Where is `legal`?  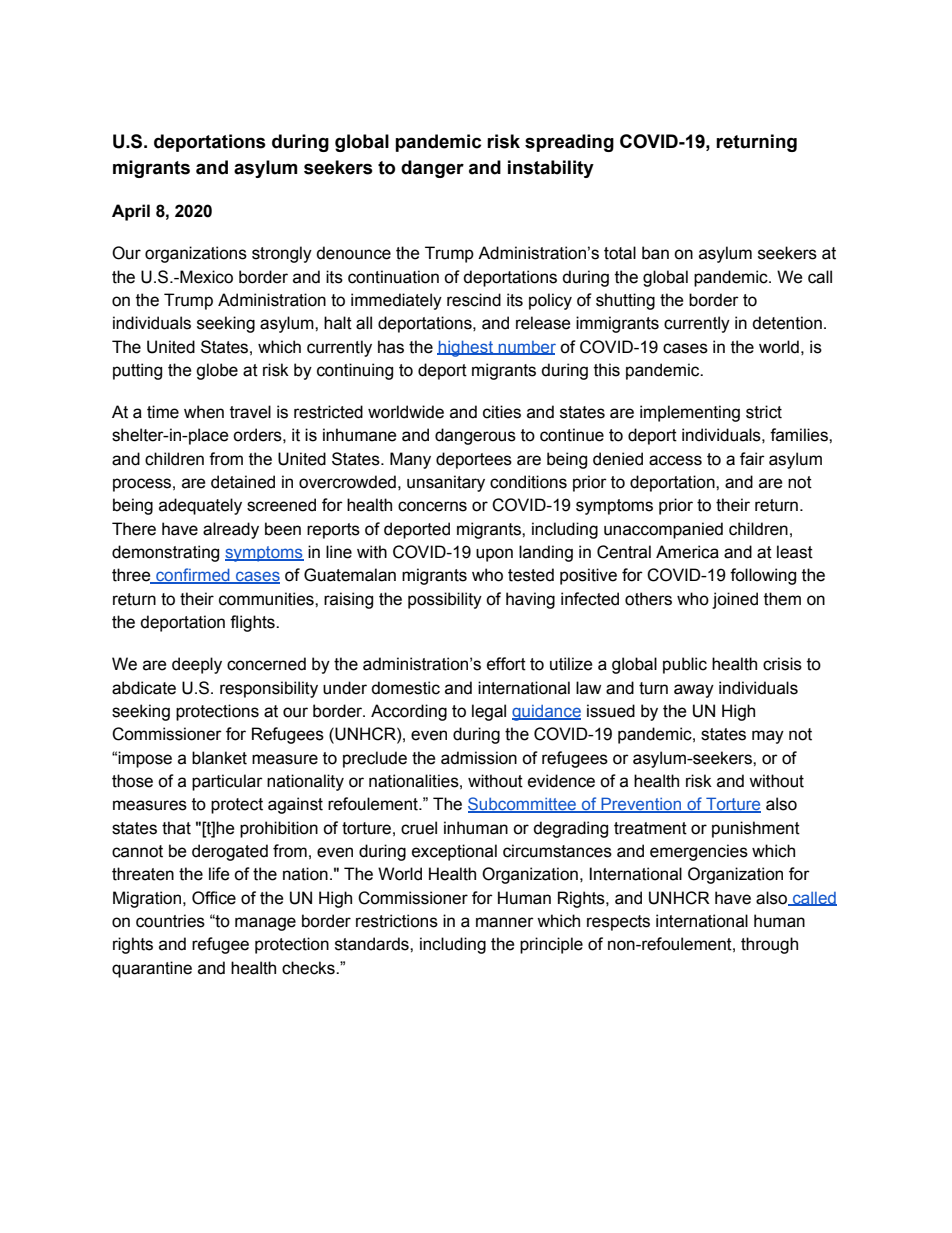 legal is located at coordinates (489, 712).
